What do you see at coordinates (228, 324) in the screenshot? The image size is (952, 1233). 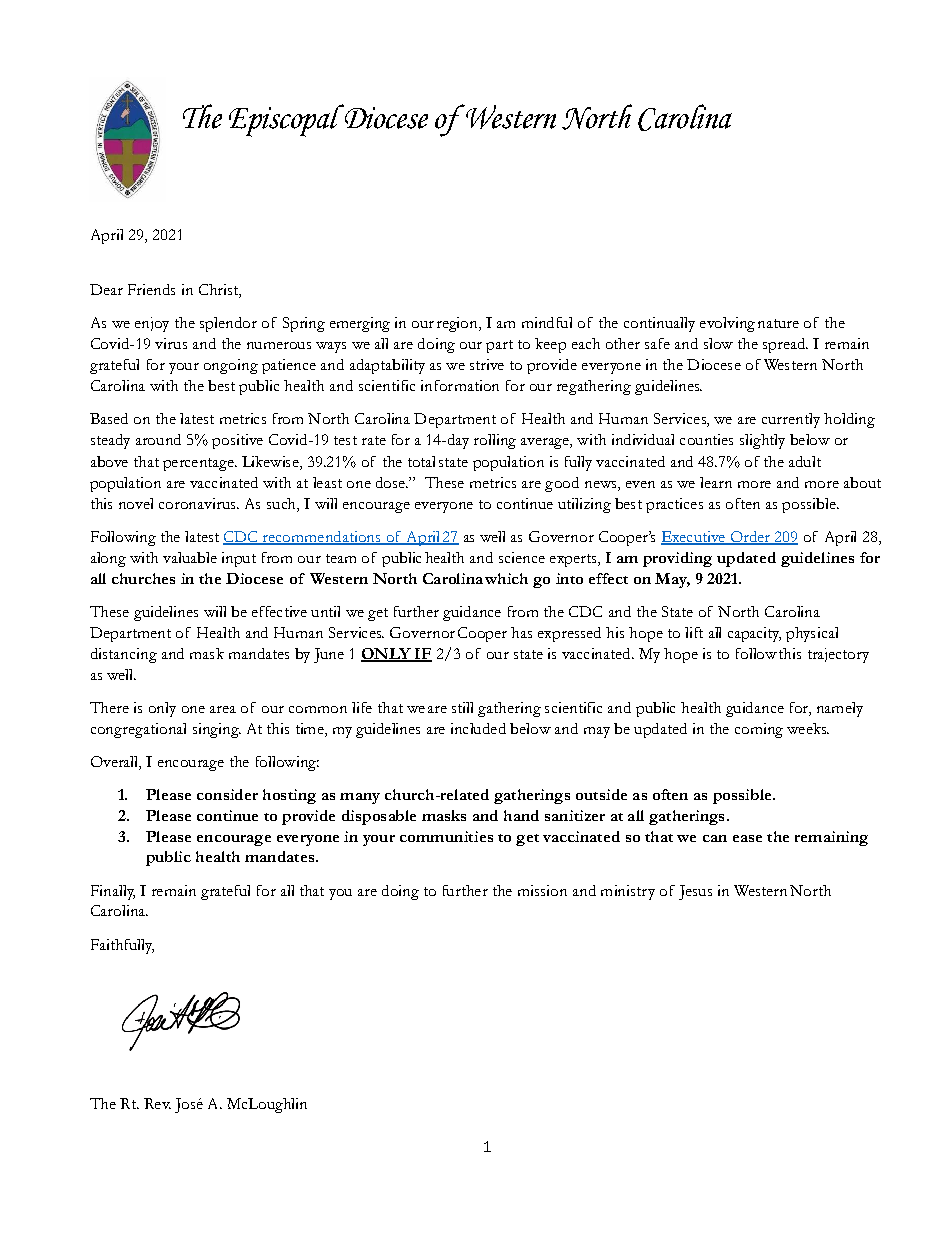 I see `splendor` at bounding box center [228, 324].
